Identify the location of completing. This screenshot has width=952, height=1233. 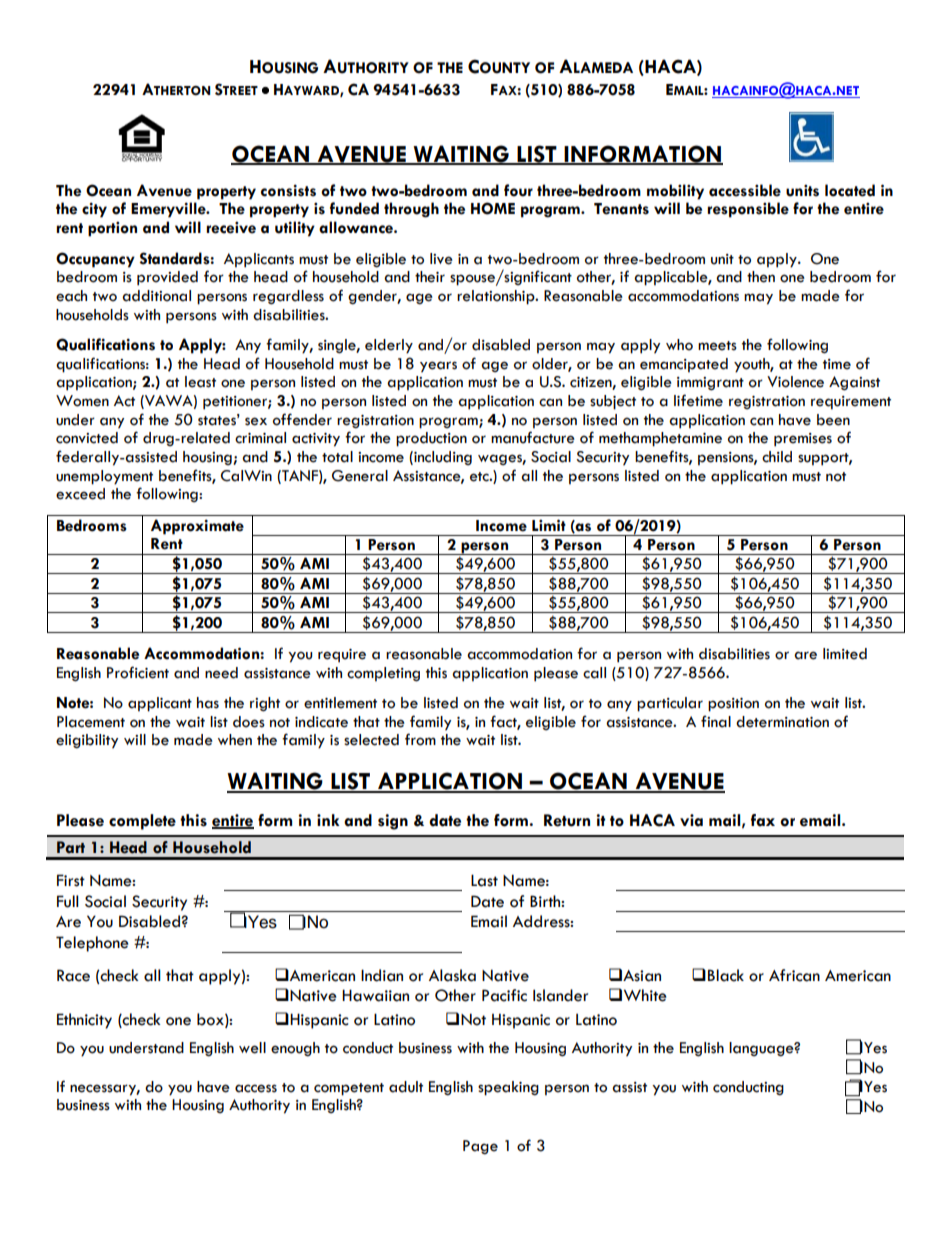
(383, 674).
